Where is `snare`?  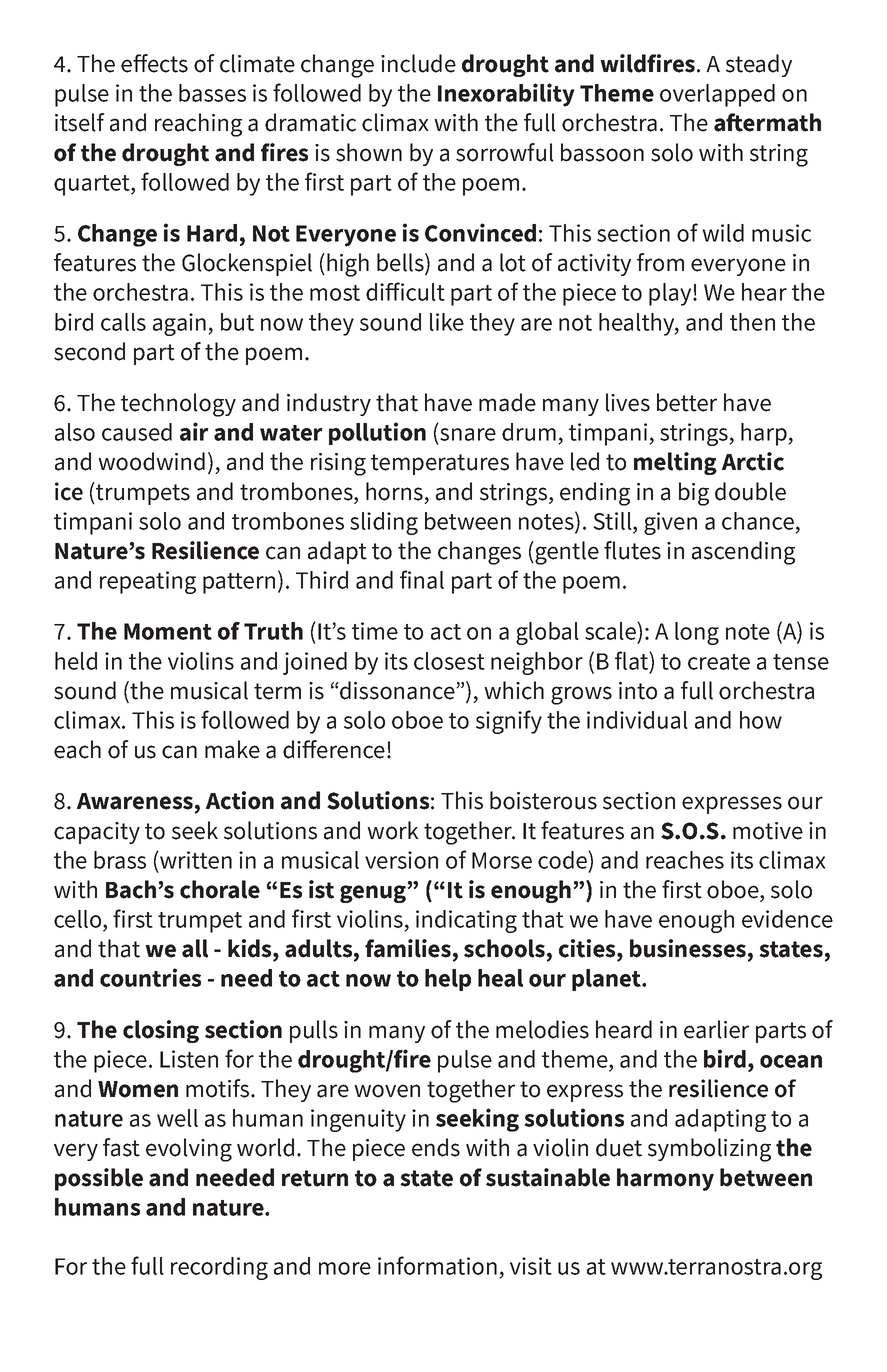 snare is located at coordinates (468, 434).
